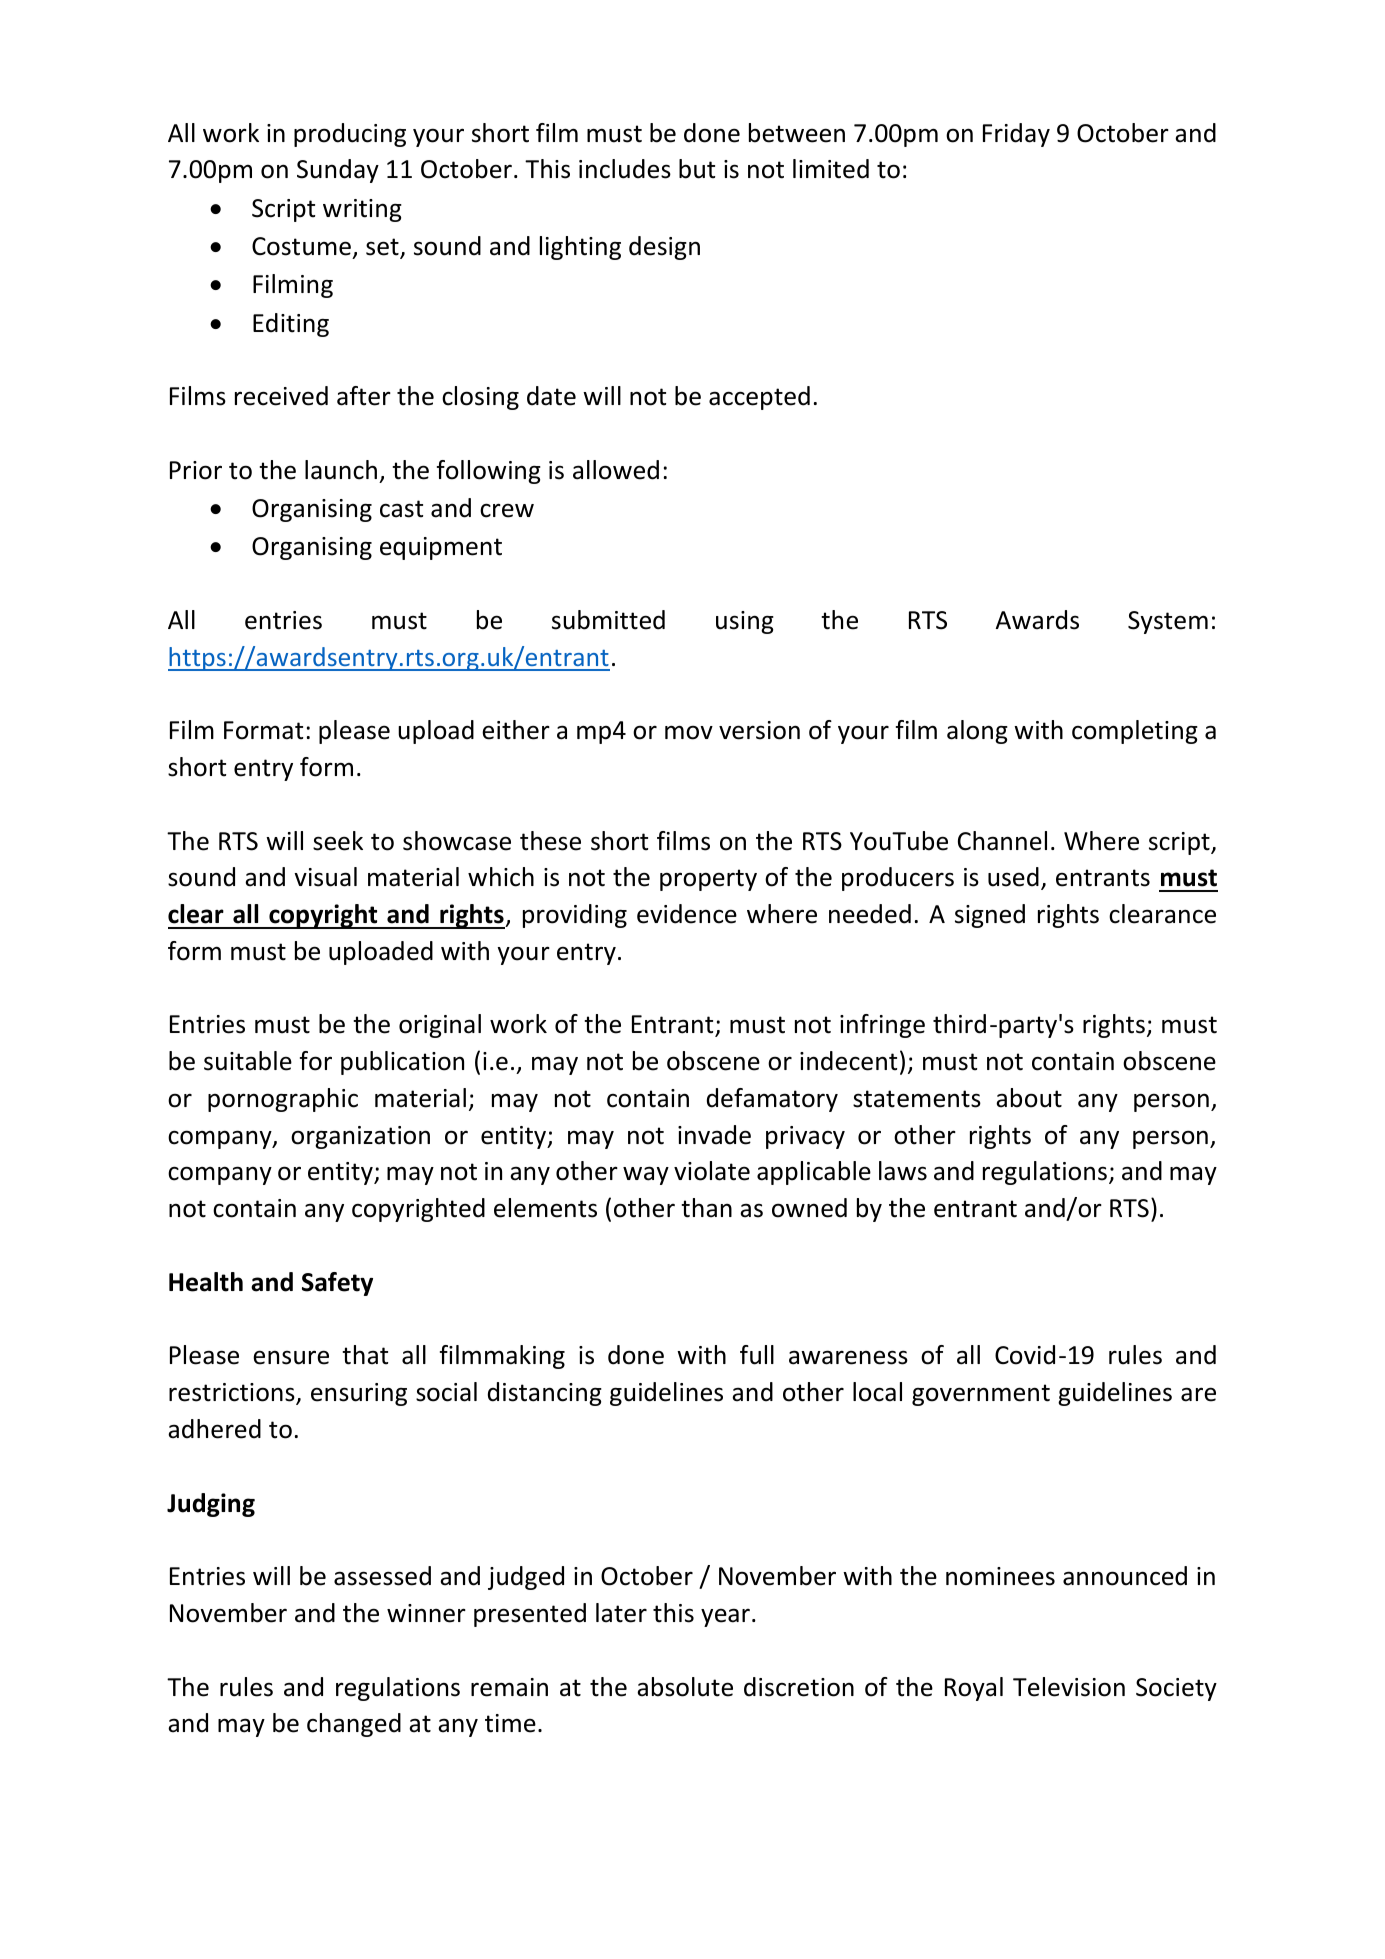 This screenshot has height=1959, width=1385. Describe the element at coordinates (338, 171) in the screenshot. I see `Sunday` at that location.
